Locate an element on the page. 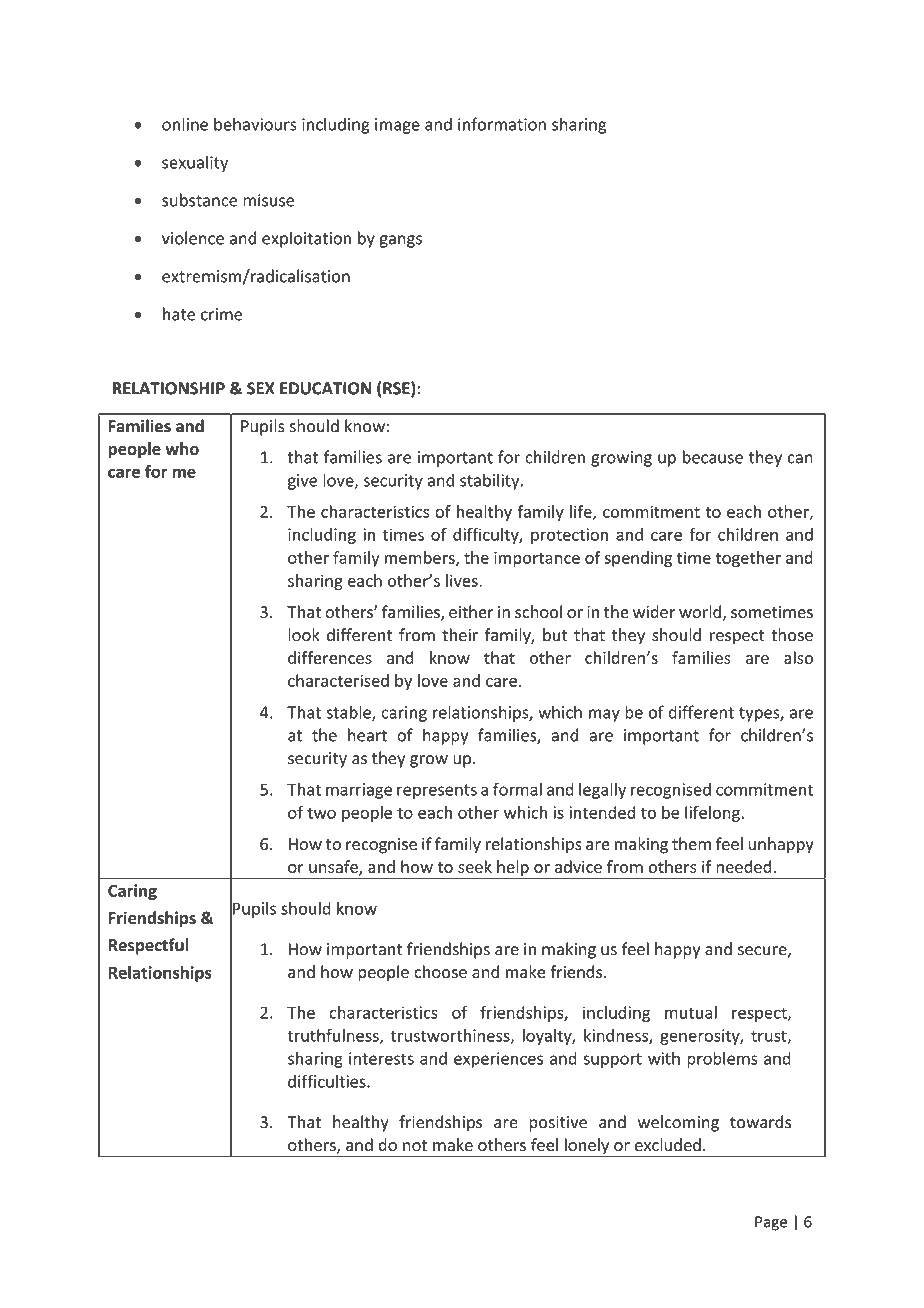 Image resolution: width=924 pixels, height=1308 pixels. behaviours is located at coordinates (255, 124).
